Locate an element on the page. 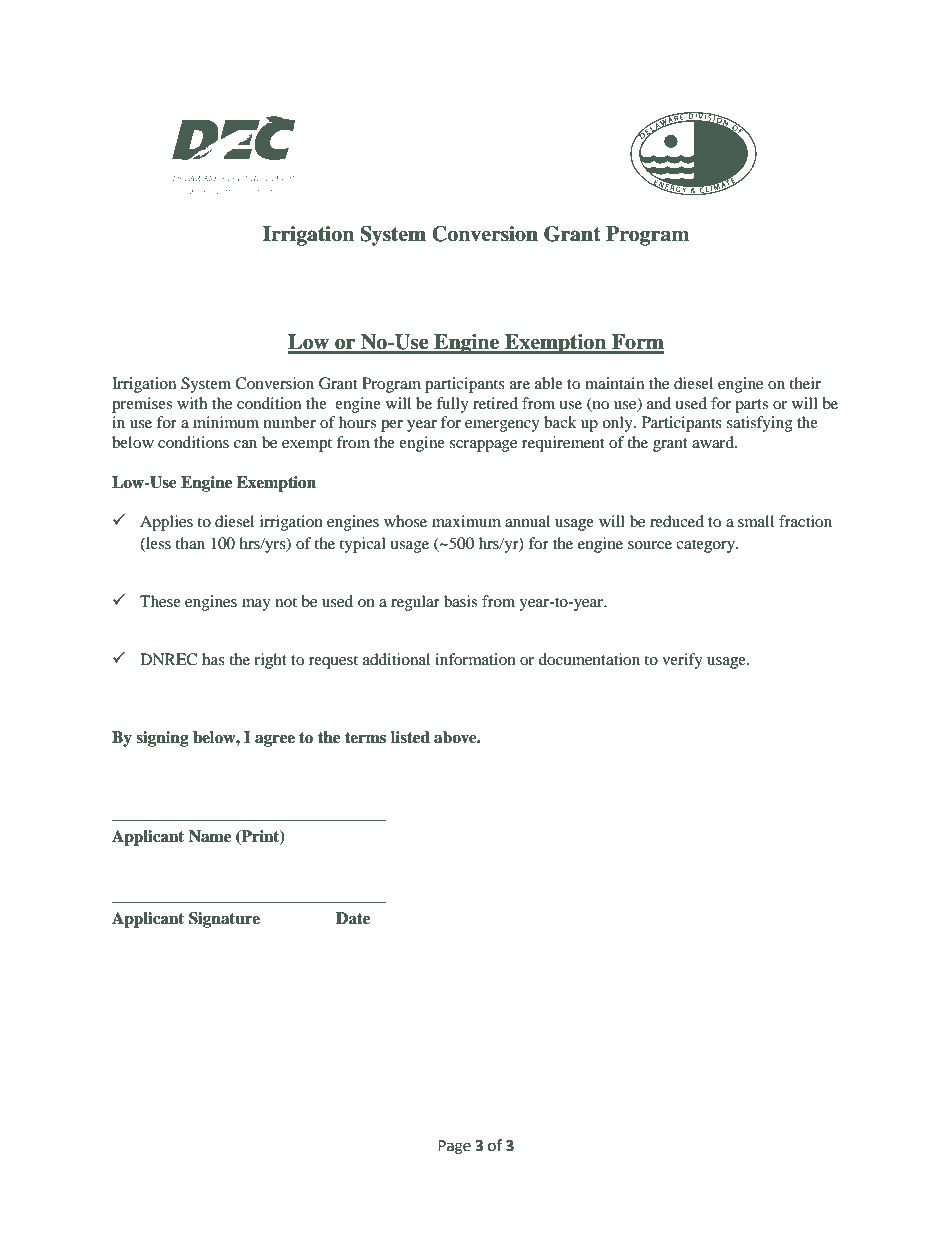 This image has width=952, height=1233. has is located at coordinates (213, 659).
